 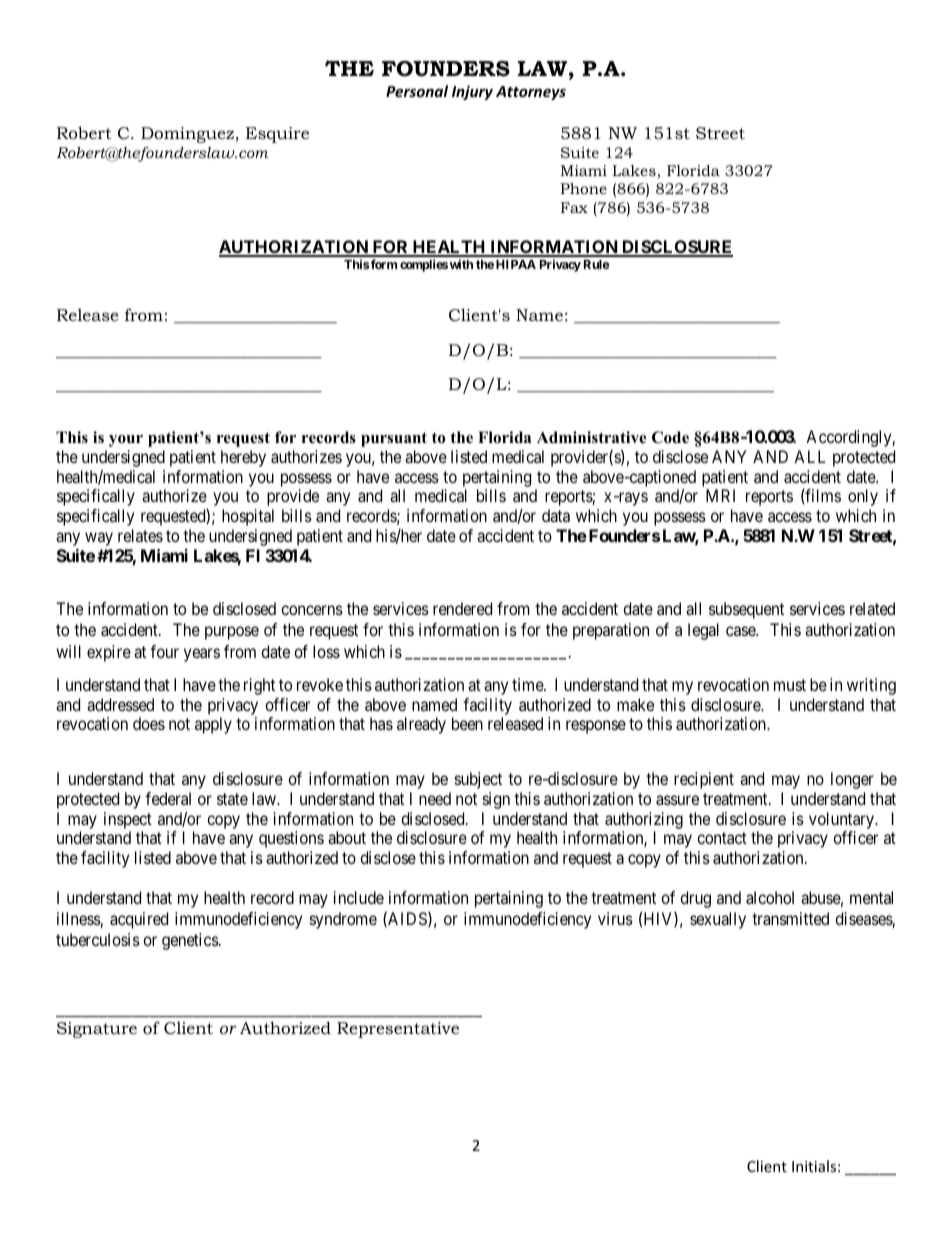 I want to click on must, so click(x=790, y=685).
